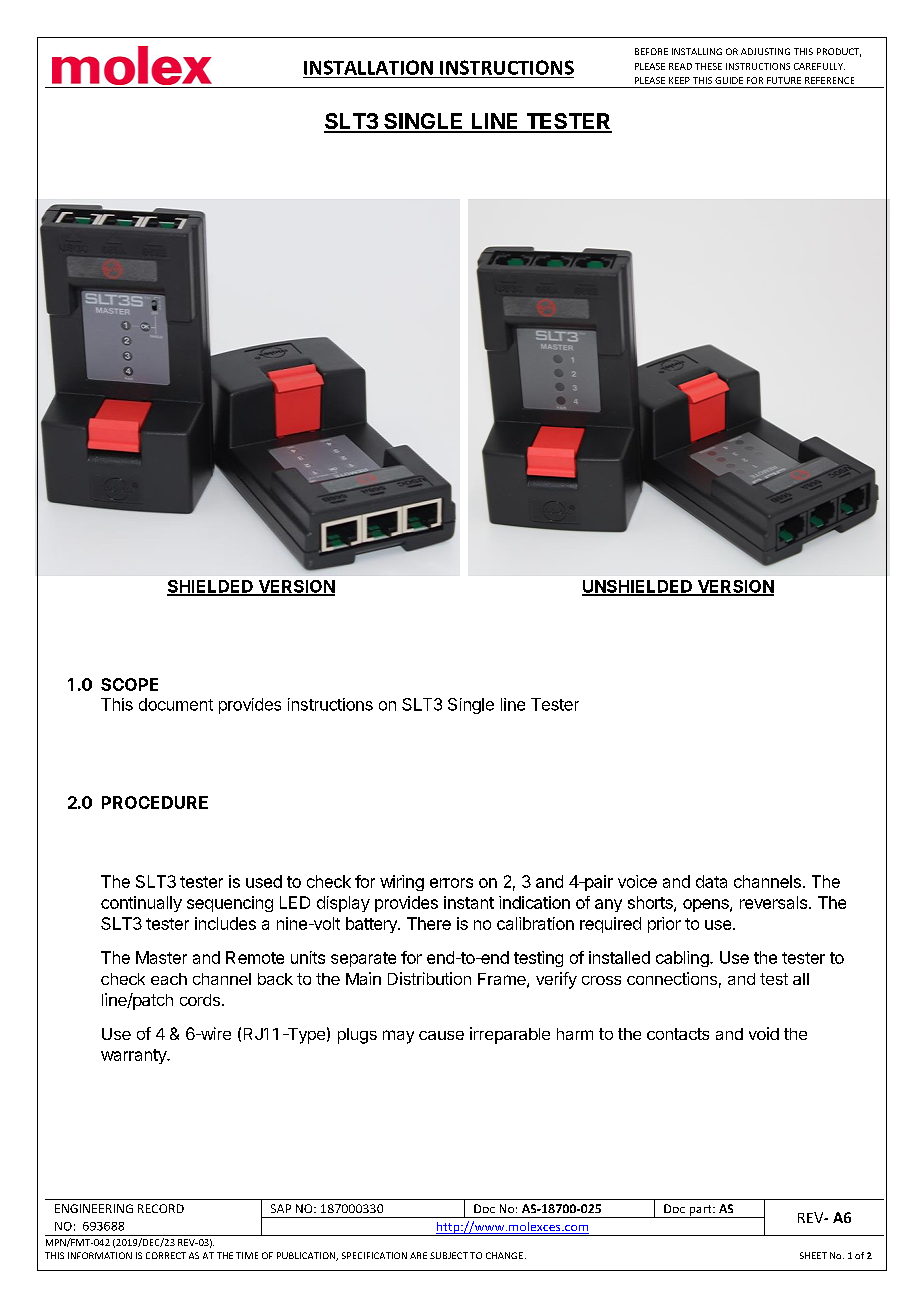  What do you see at coordinates (729, 80) in the screenshot?
I see `GUIDE` at bounding box center [729, 80].
